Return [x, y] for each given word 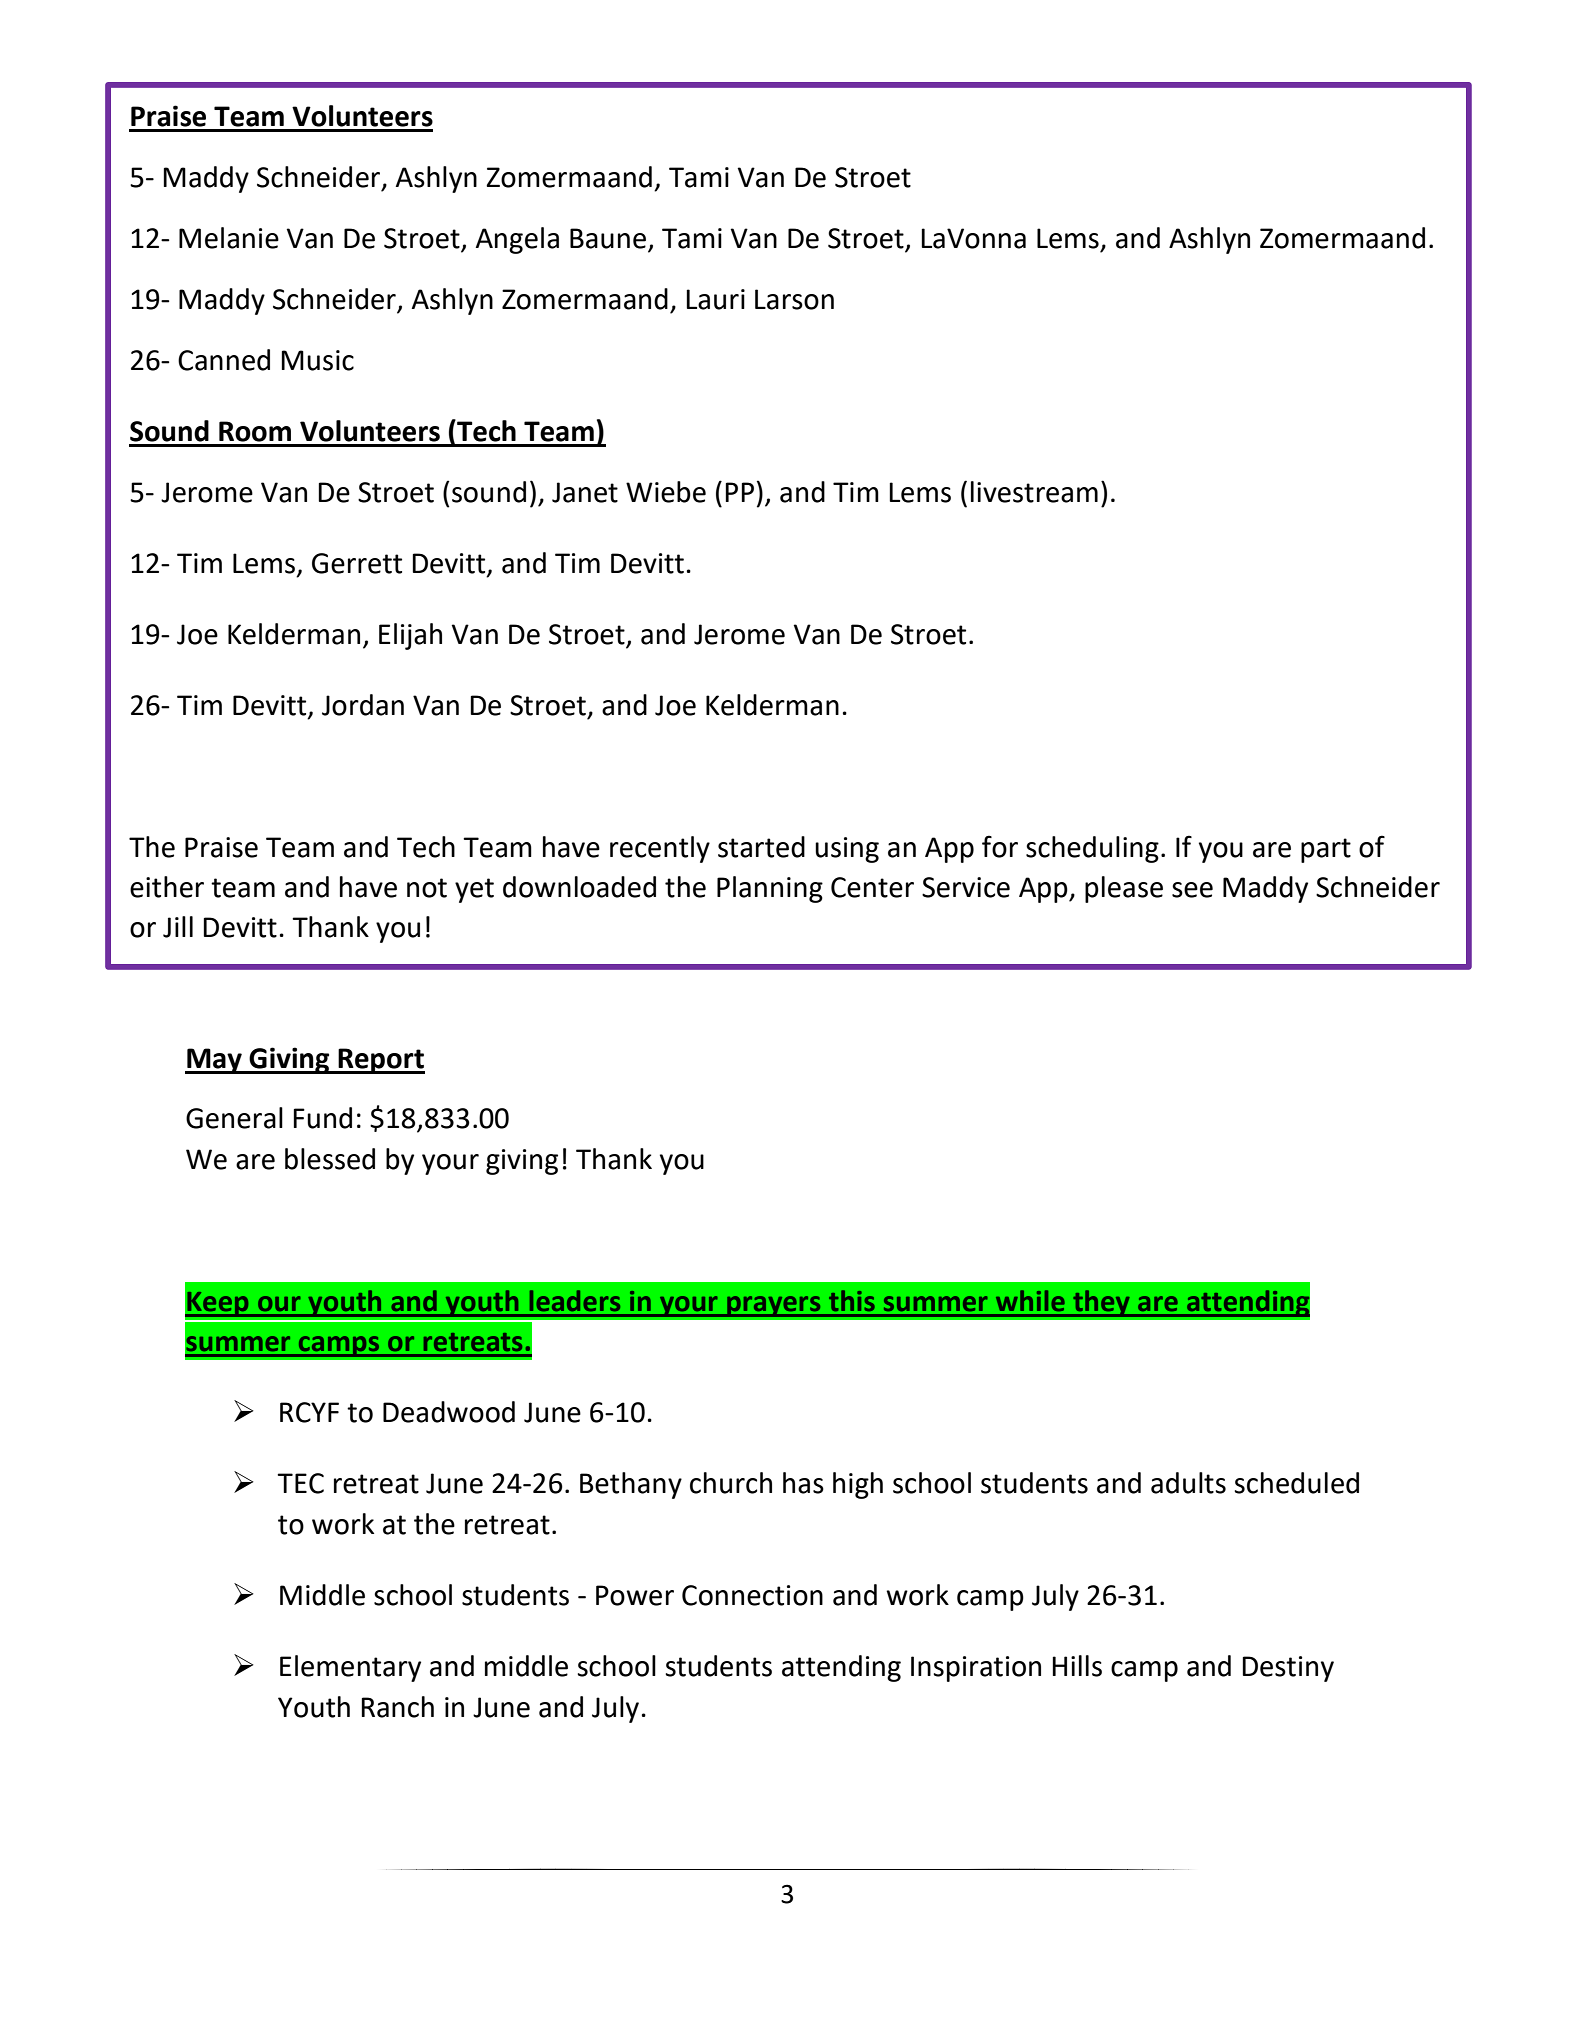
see [1192, 890]
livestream [1034, 492]
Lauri [715, 299]
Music [317, 360]
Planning [770, 889]
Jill [178, 927]
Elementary [350, 1668]
